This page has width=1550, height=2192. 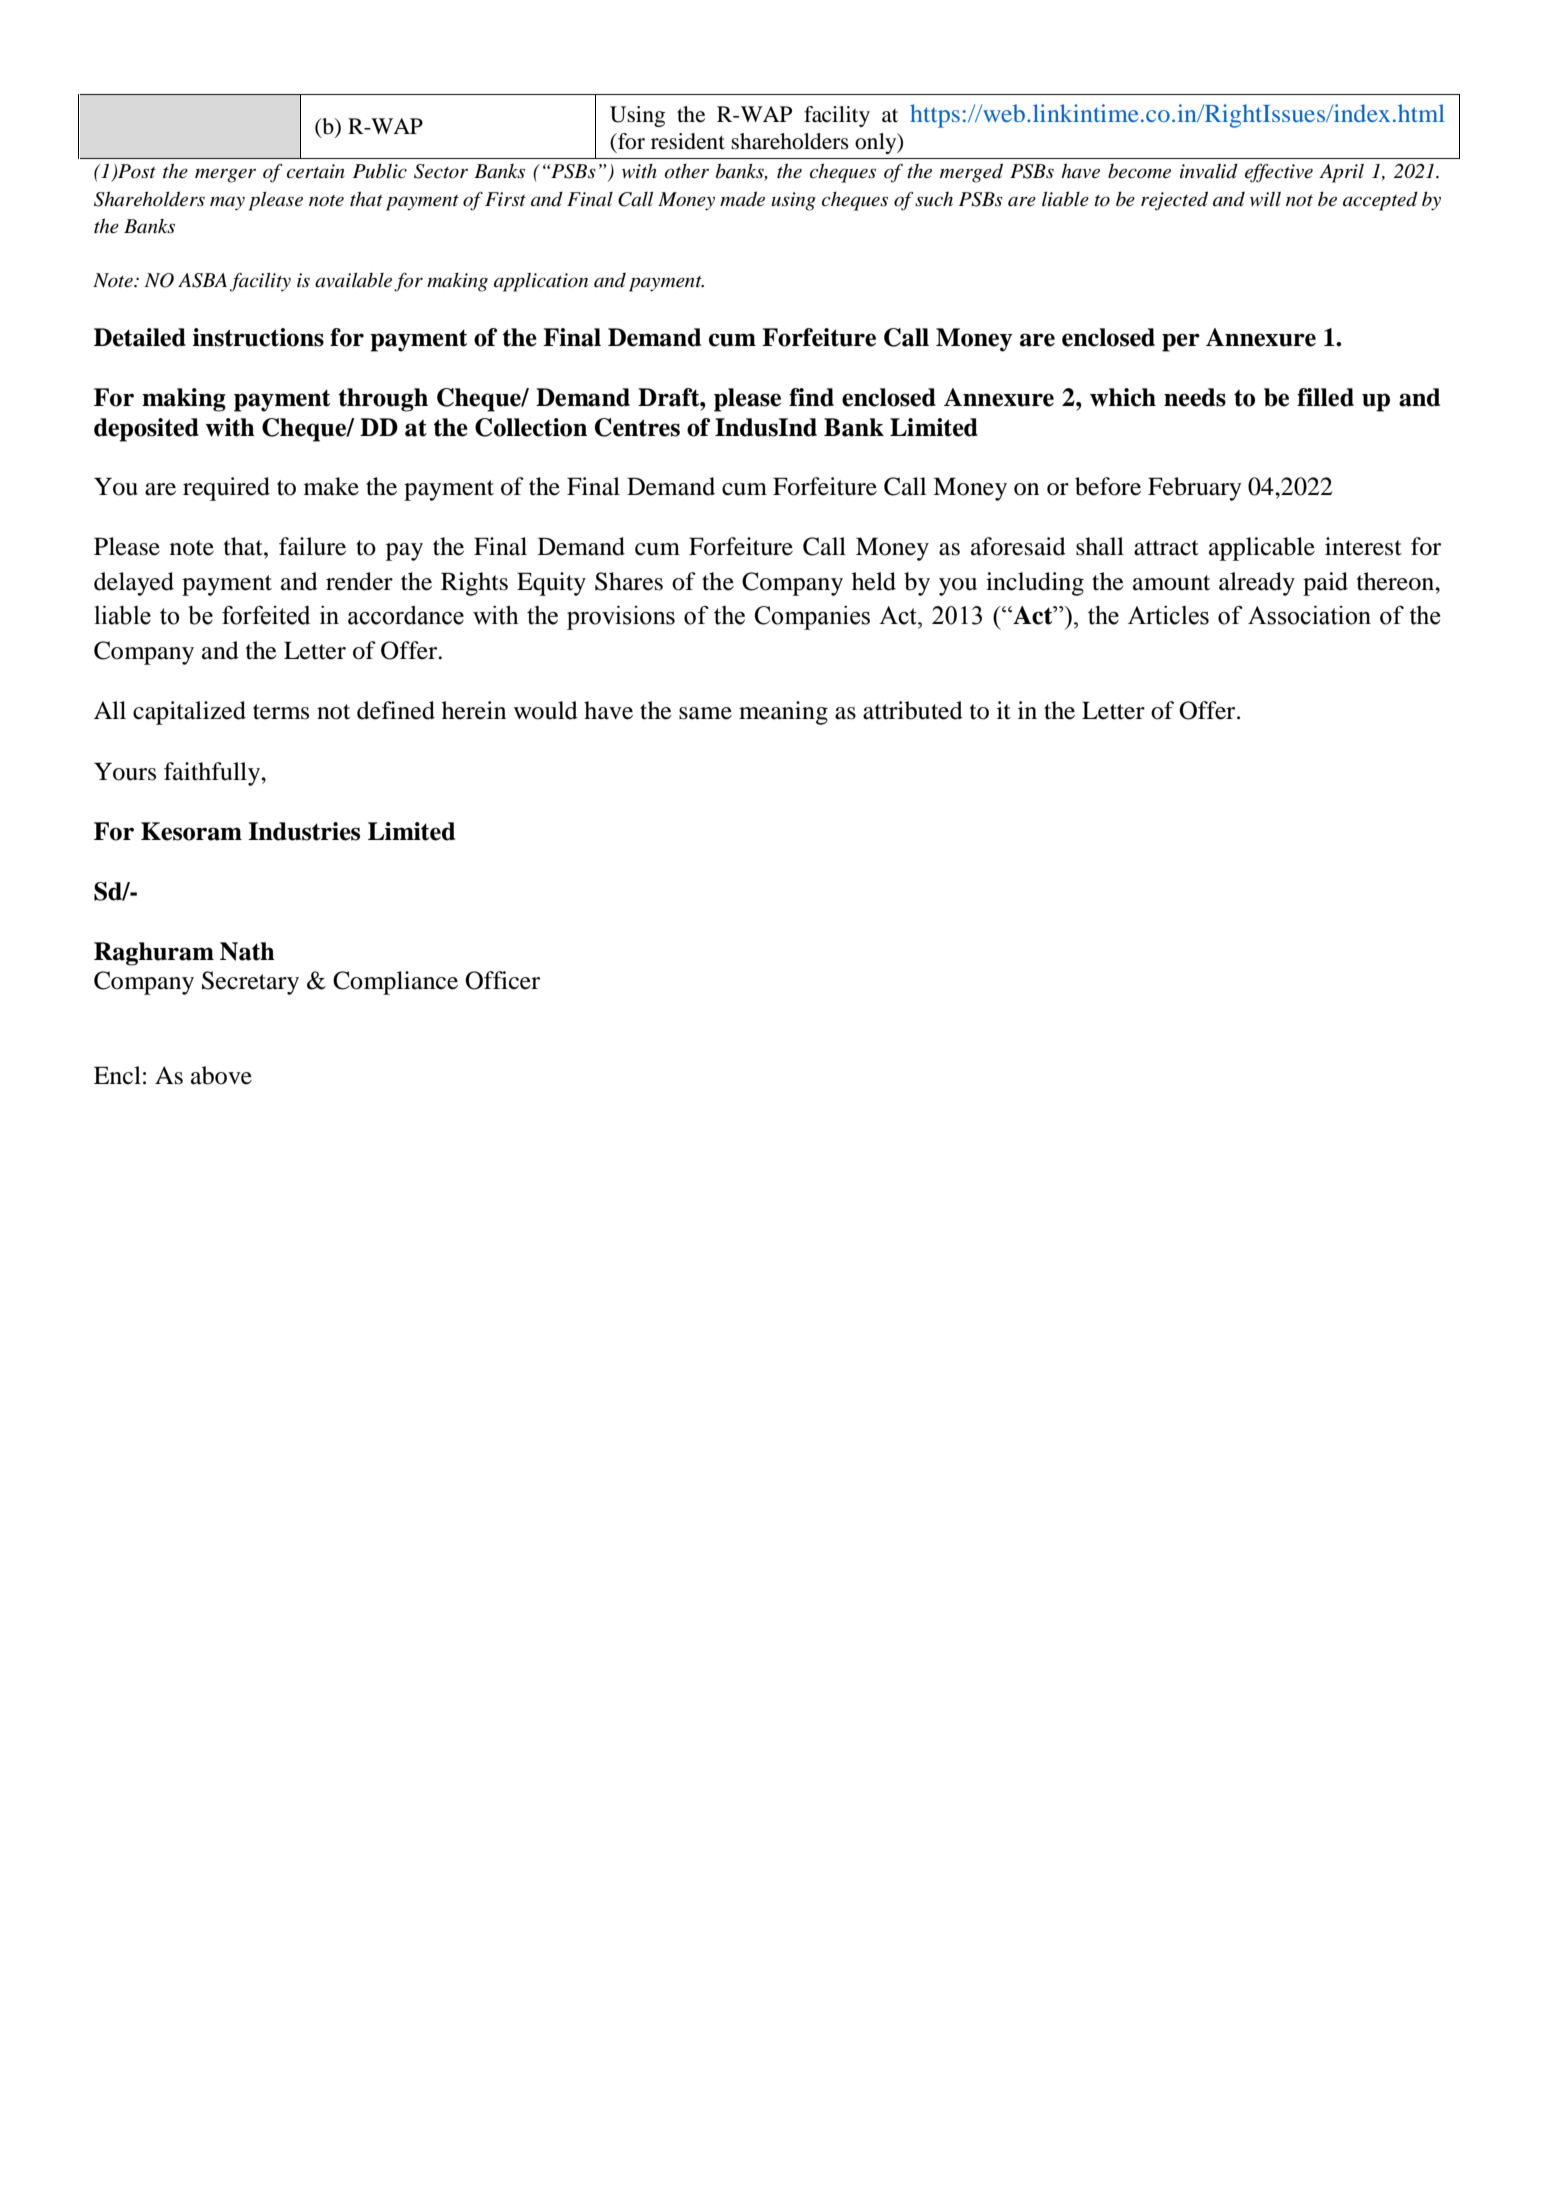 What do you see at coordinates (913, 710) in the page?
I see `attributed` at bounding box center [913, 710].
